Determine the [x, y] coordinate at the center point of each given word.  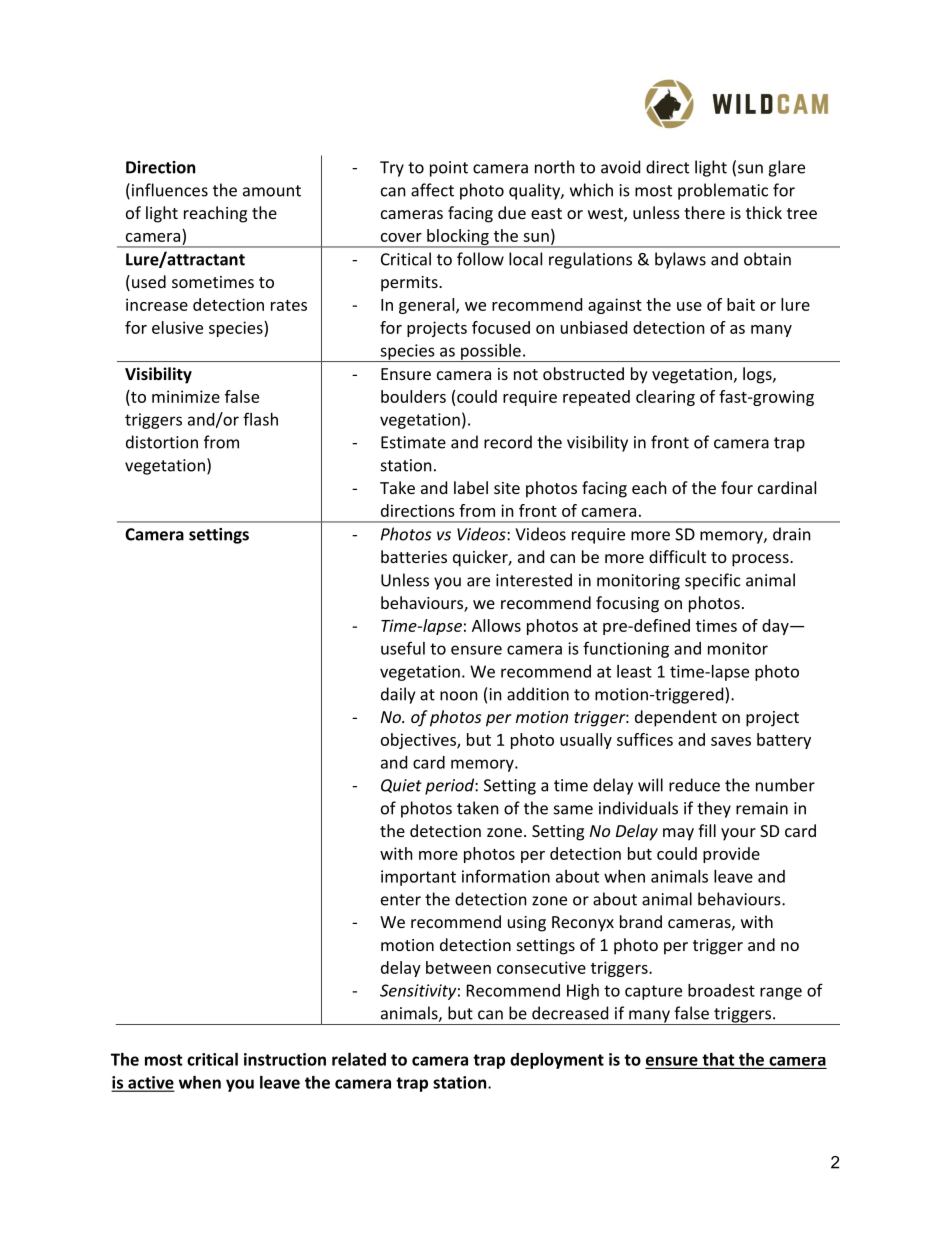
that [718, 1059]
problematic [723, 191]
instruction [285, 1059]
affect [432, 190]
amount [272, 191]
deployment [557, 1061]
